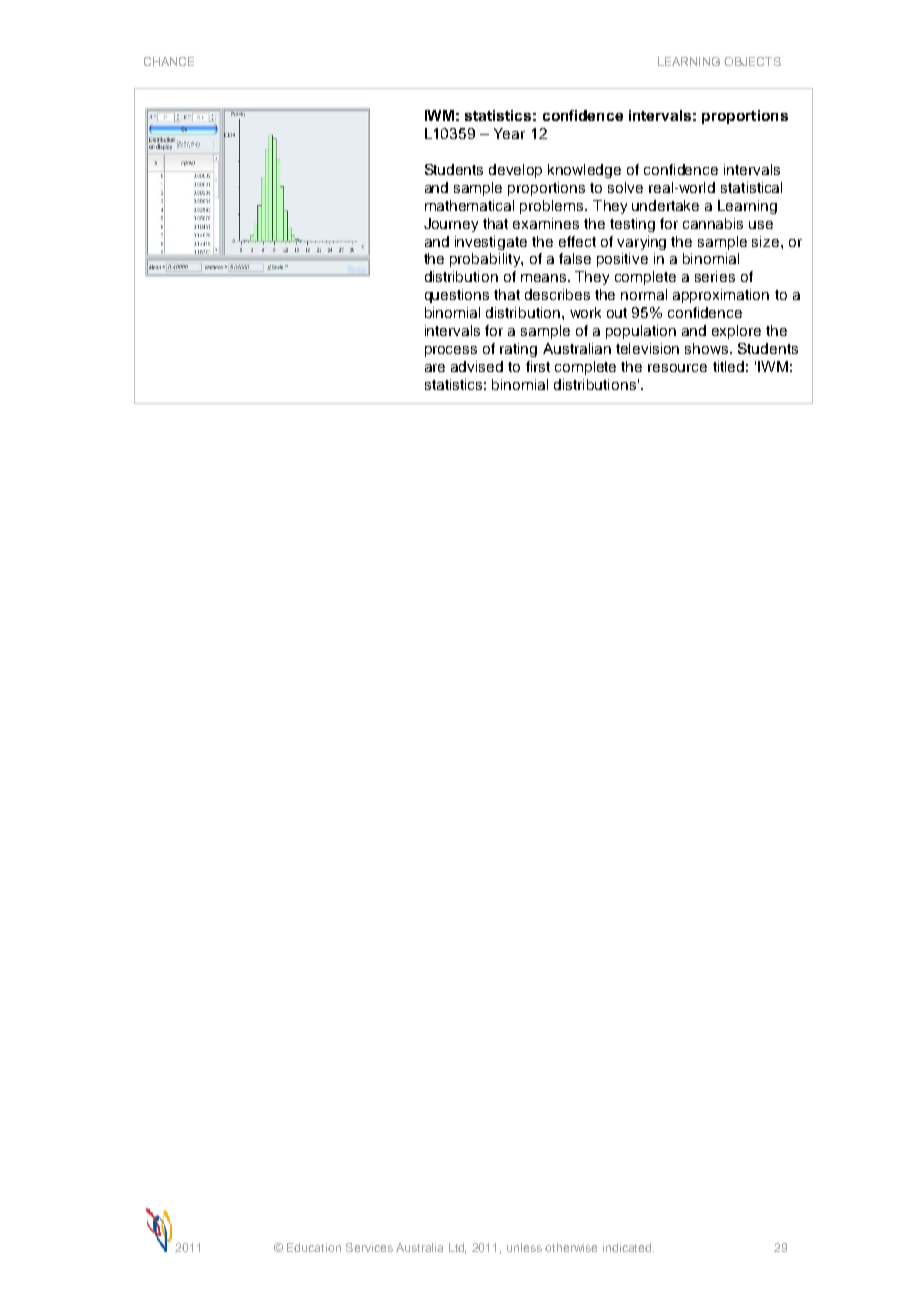 This document has width=924, height=1308. Describe the element at coordinates (477, 366) in the document. I see `advised` at that location.
